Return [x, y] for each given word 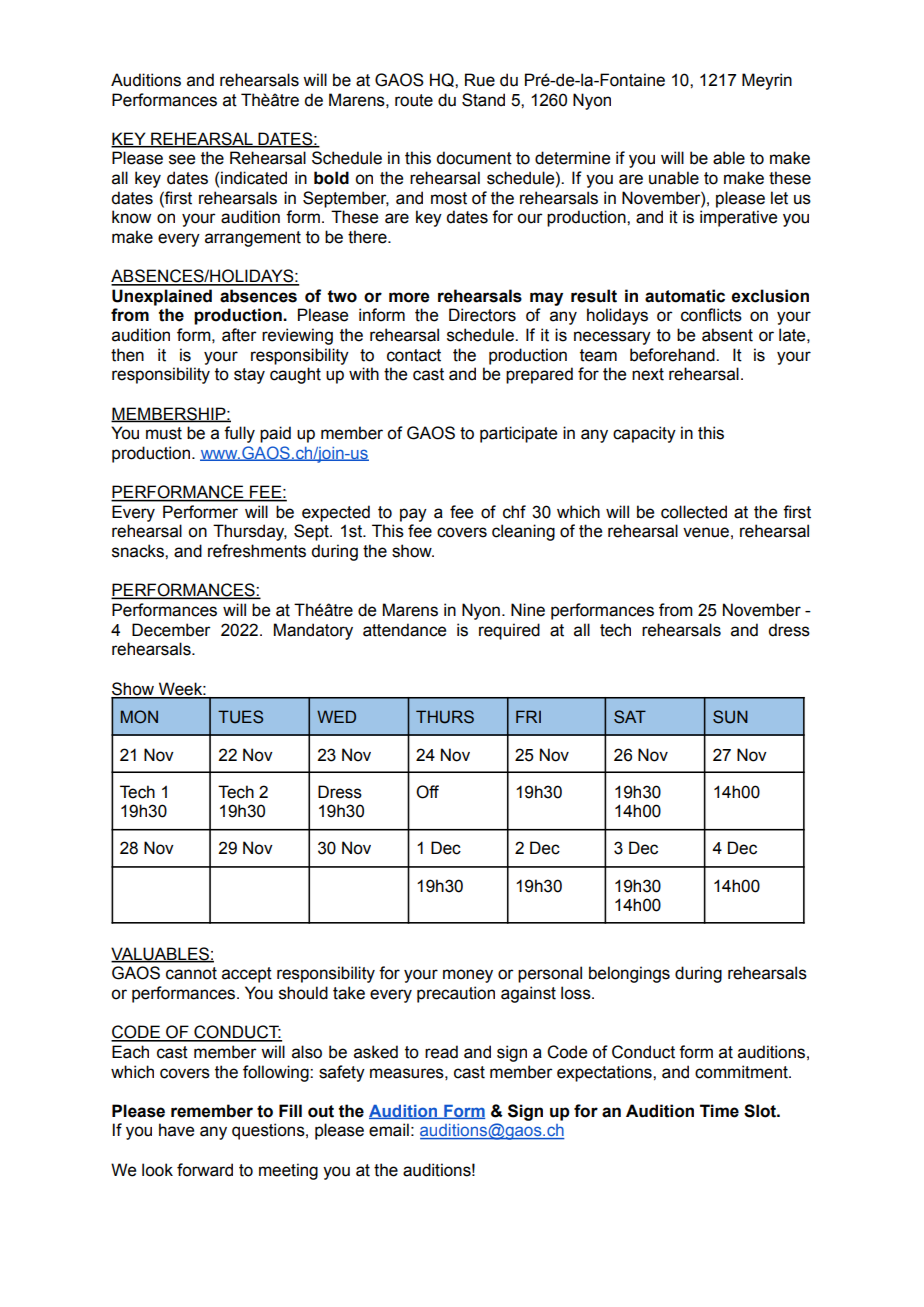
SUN [730, 717]
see [182, 159]
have [176, 1130]
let [779, 198]
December [171, 630]
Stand [483, 100]
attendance [404, 630]
